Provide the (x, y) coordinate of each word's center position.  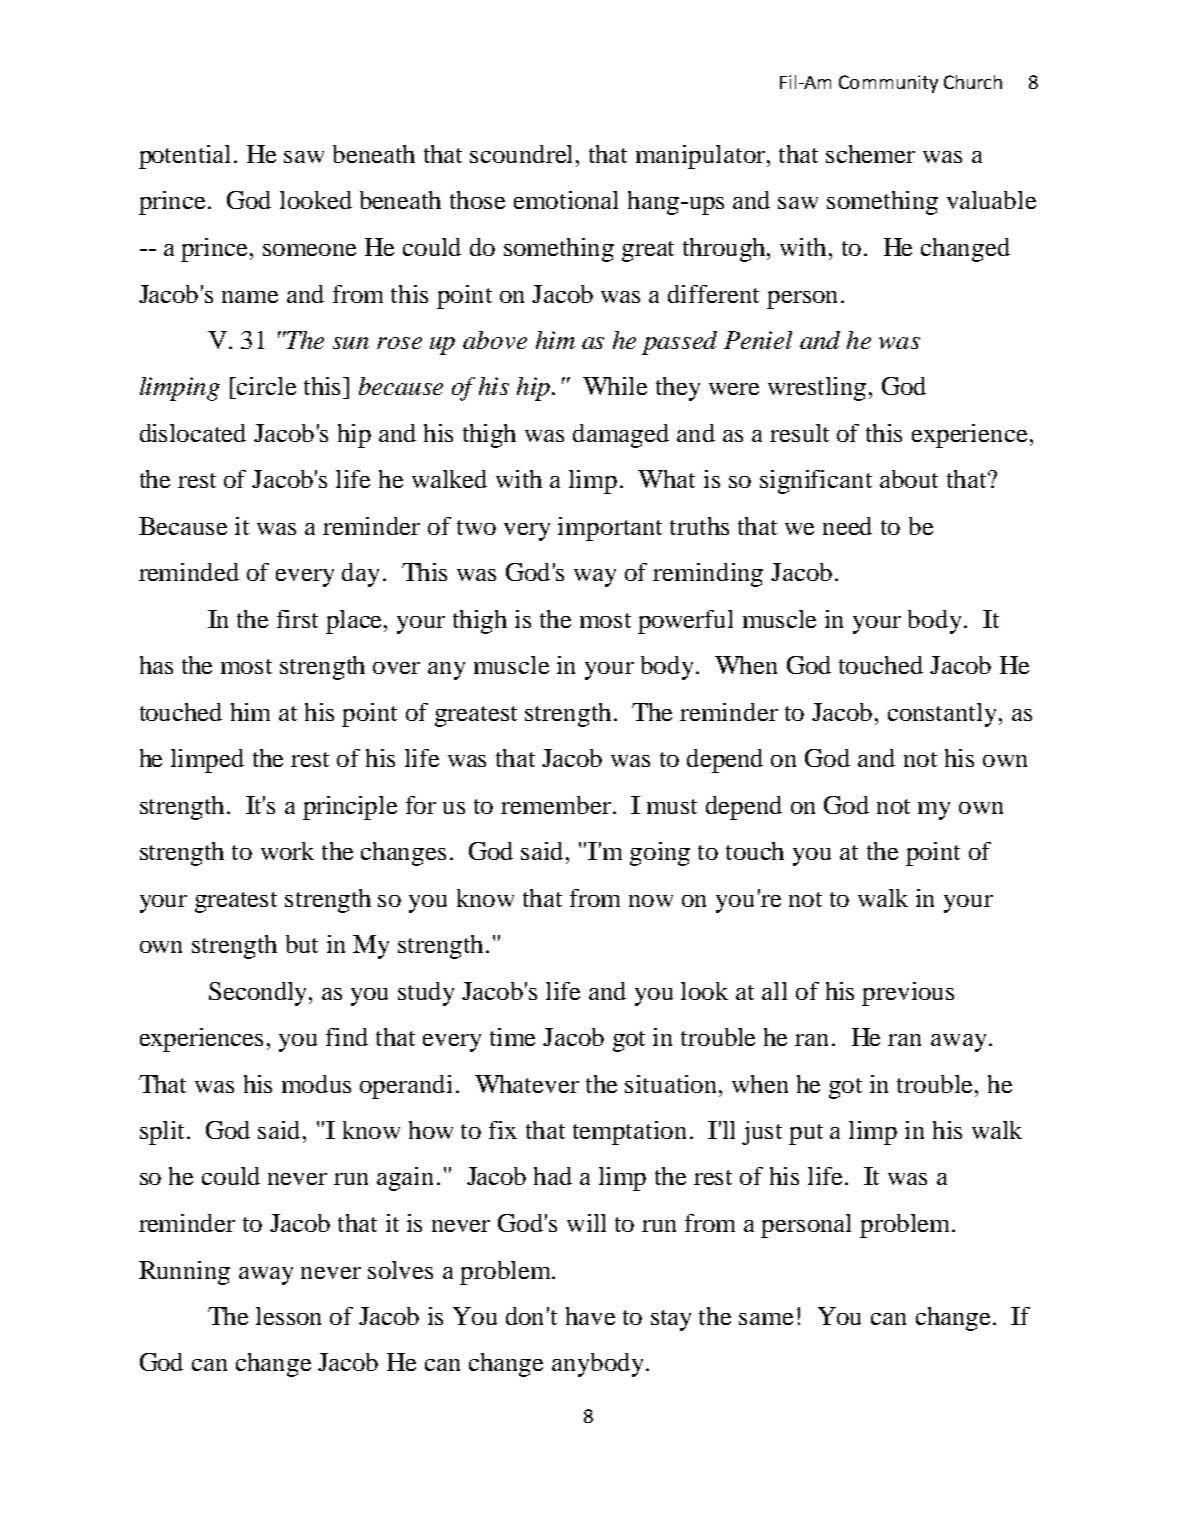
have (590, 1316)
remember (556, 805)
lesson (288, 1316)
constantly (944, 715)
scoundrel (523, 154)
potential (187, 157)
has (156, 665)
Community (888, 84)
